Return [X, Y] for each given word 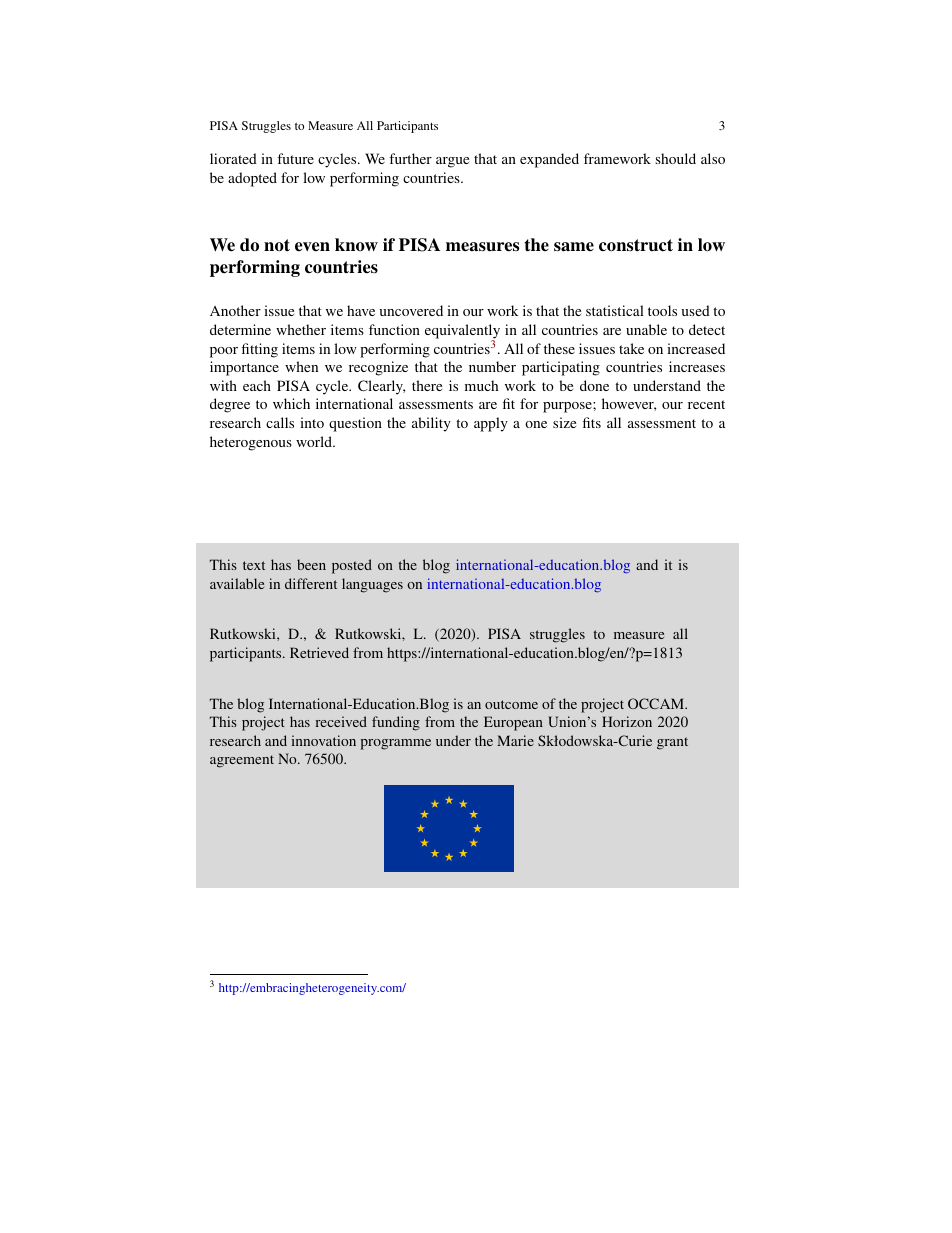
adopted [252, 179]
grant [672, 743]
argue [452, 162]
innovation [323, 740]
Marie [515, 740]
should [675, 158]
